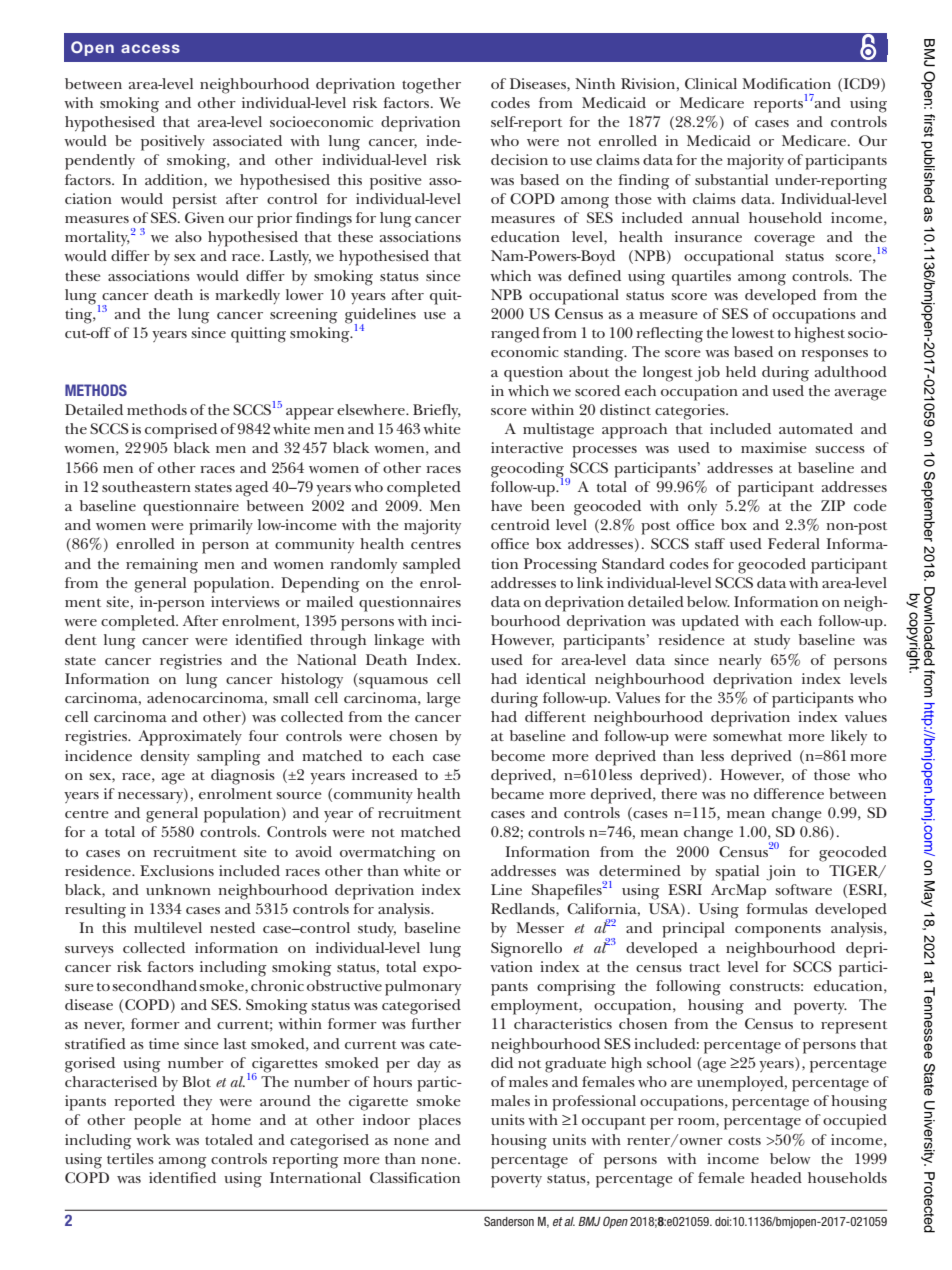 The image size is (952, 1270). What do you see at coordinates (194, 201) in the document?
I see `persist` at bounding box center [194, 201].
